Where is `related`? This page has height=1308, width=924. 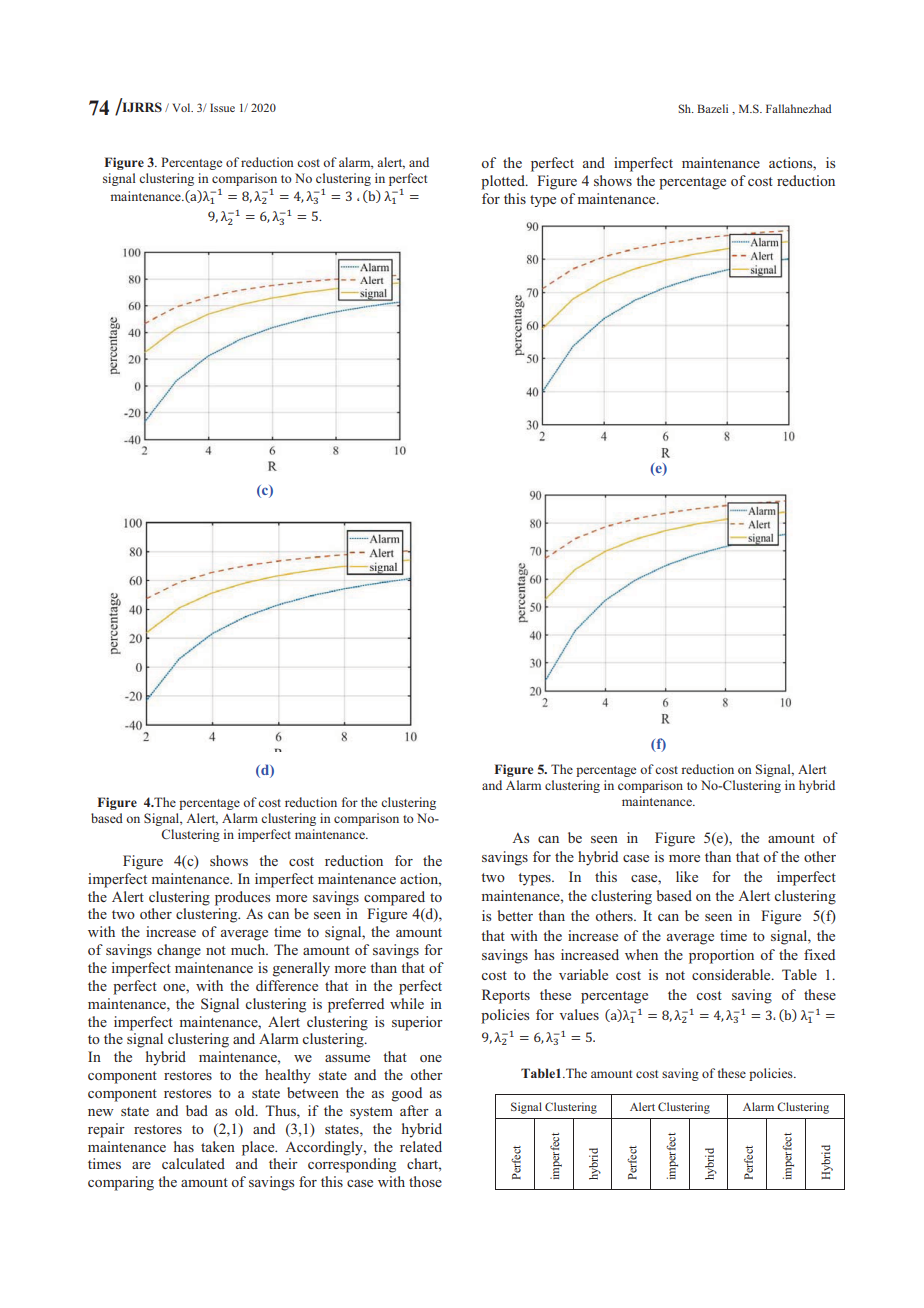
related is located at coordinates (421, 1146).
